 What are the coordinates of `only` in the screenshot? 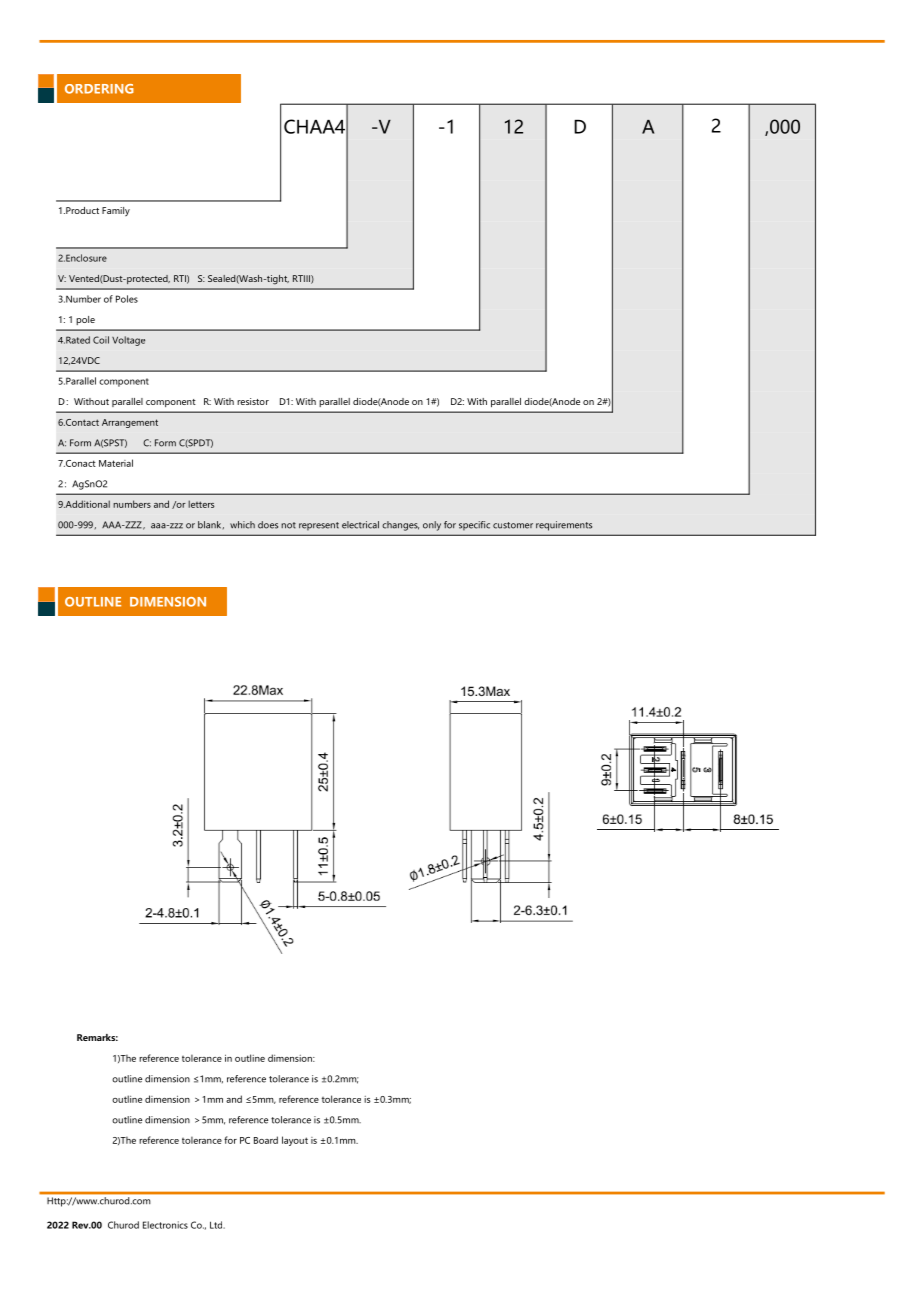 It's located at (432, 526).
